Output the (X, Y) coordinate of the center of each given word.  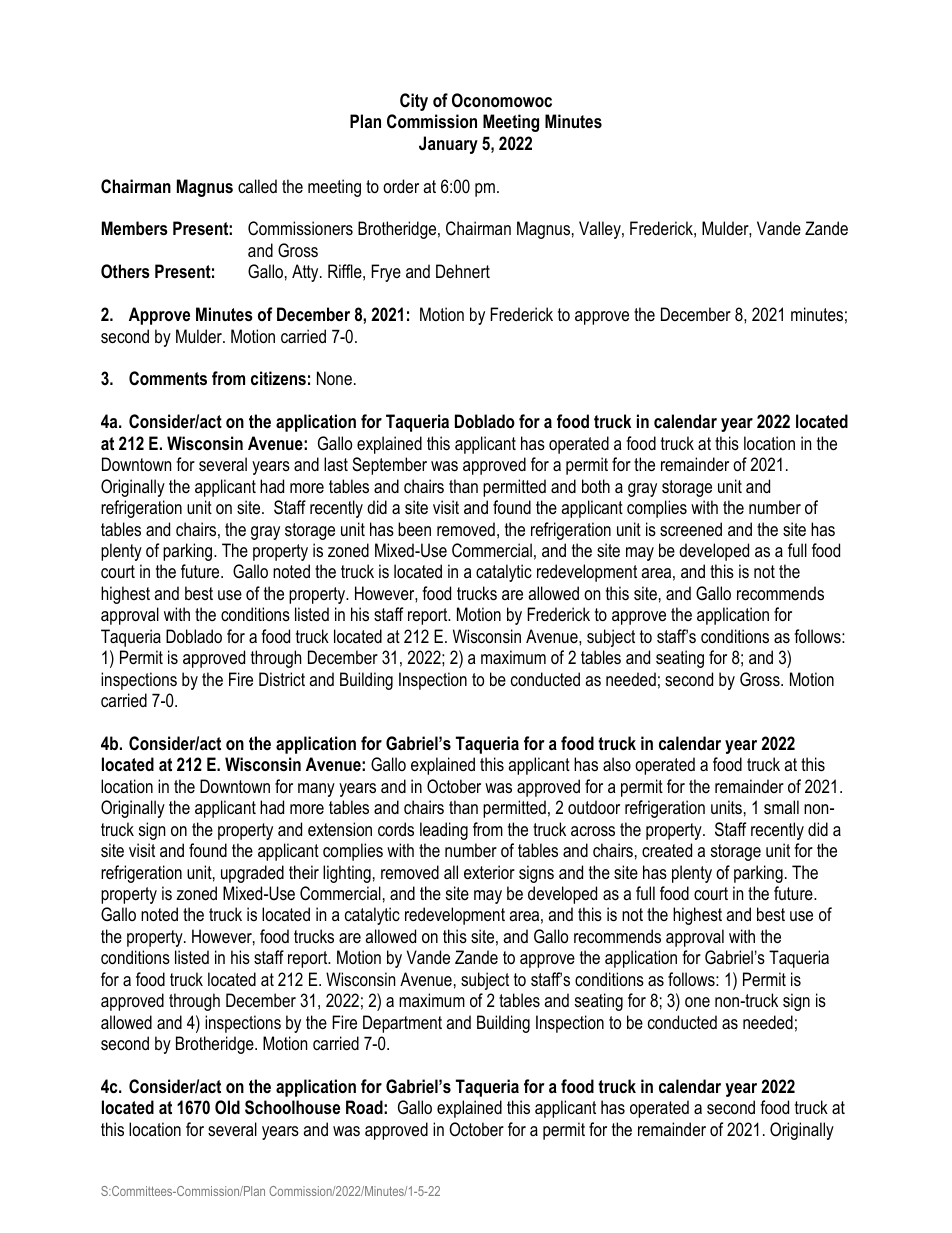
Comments (168, 378)
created (667, 850)
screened (691, 529)
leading (444, 831)
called (257, 186)
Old (227, 1107)
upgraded (252, 874)
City (414, 102)
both (596, 486)
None (334, 378)
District (282, 679)
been (414, 529)
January (448, 145)
